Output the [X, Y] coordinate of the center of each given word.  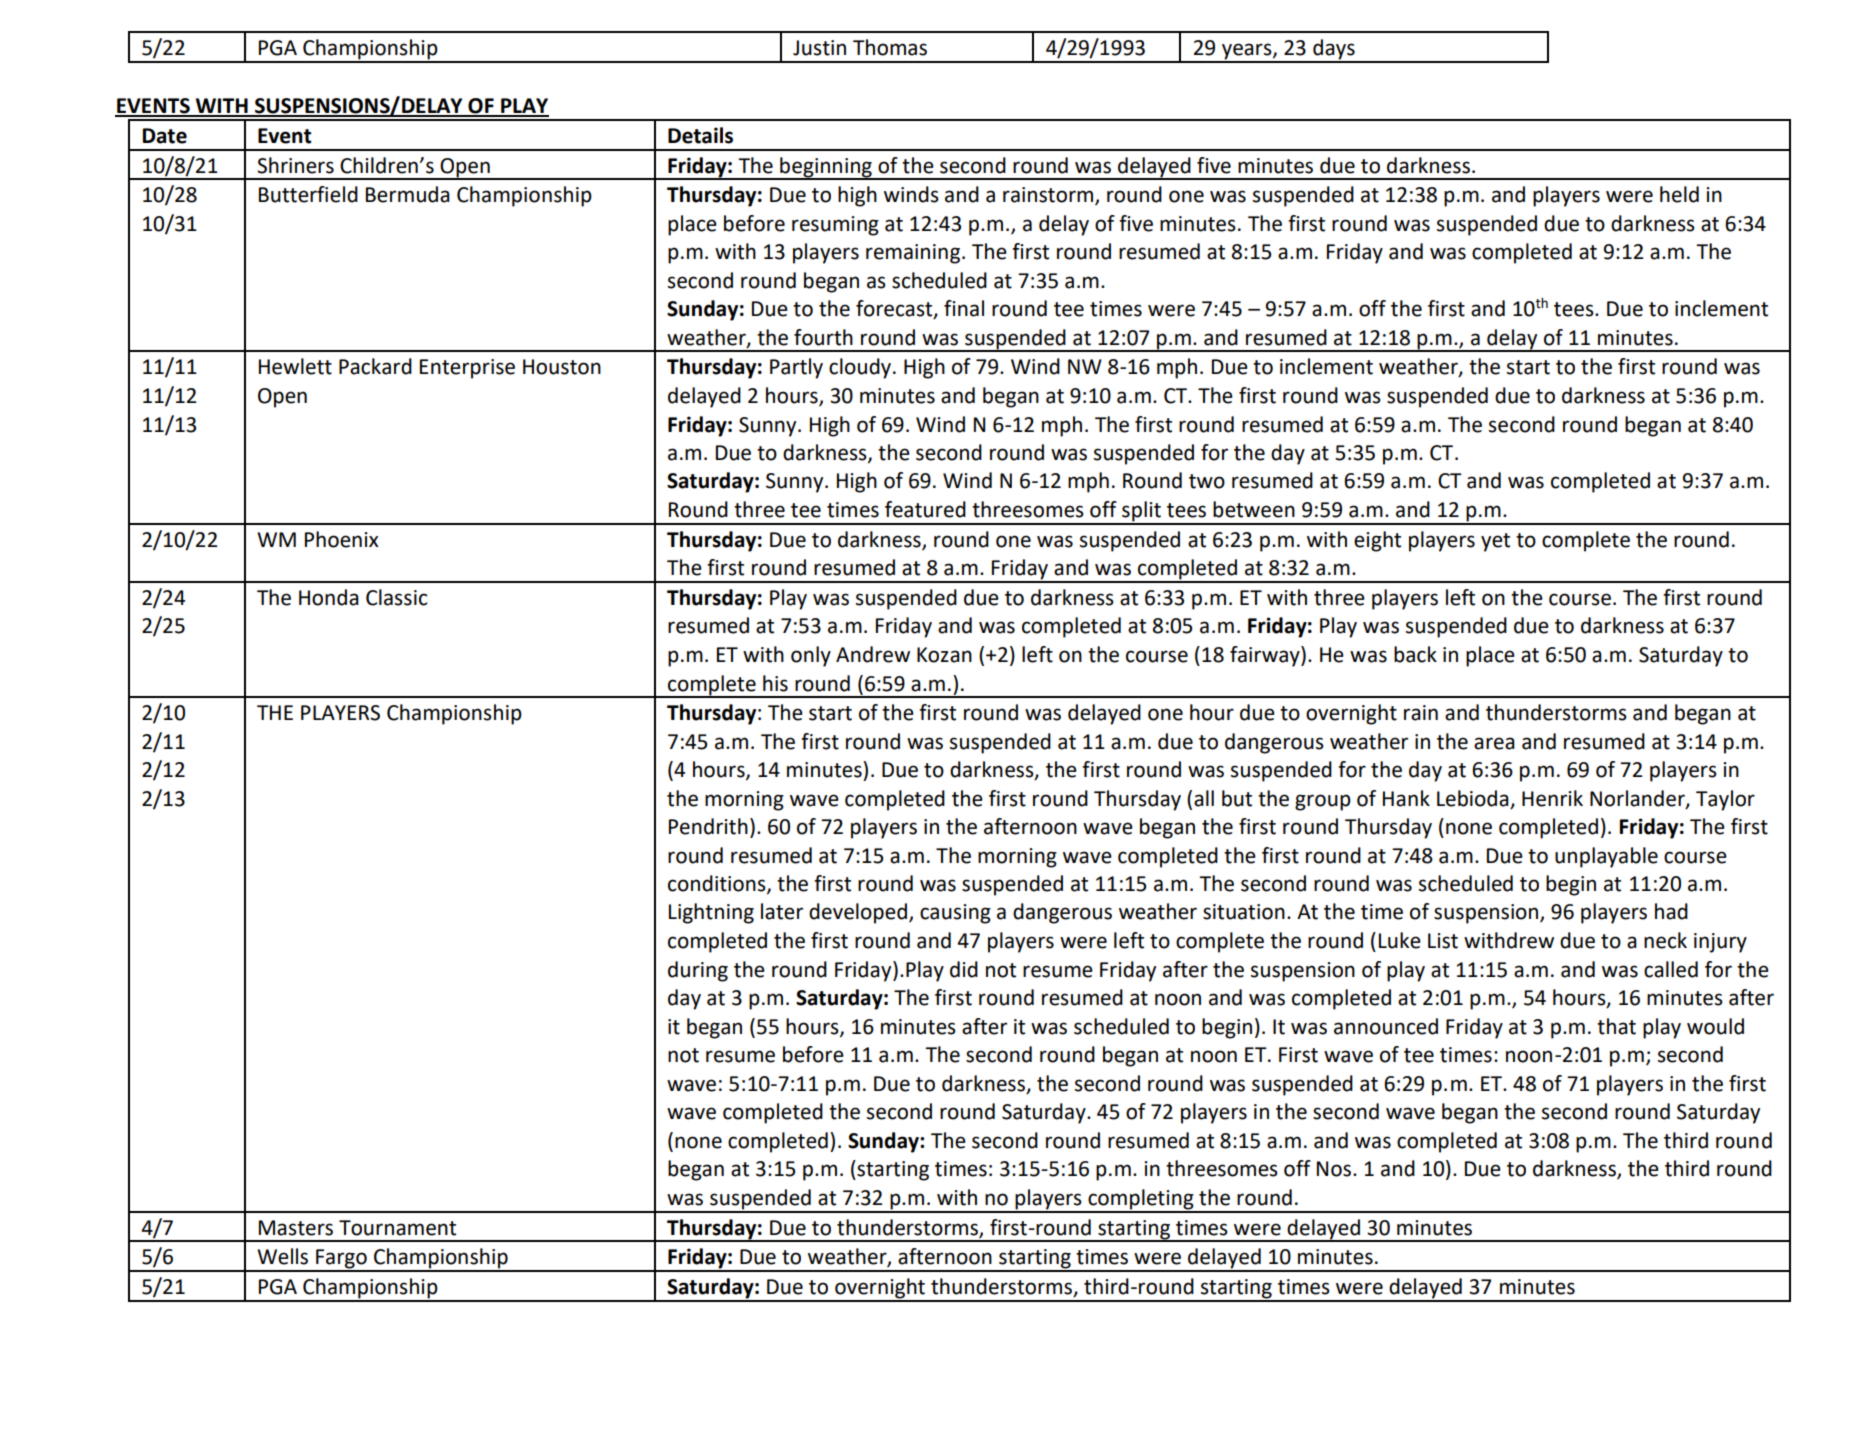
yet [1495, 542]
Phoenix [342, 539]
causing [955, 914]
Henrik [1552, 798]
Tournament [397, 1228]
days [1334, 50]
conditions [718, 884]
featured [925, 509]
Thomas [890, 47]
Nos [1334, 1169]
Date [165, 136]
